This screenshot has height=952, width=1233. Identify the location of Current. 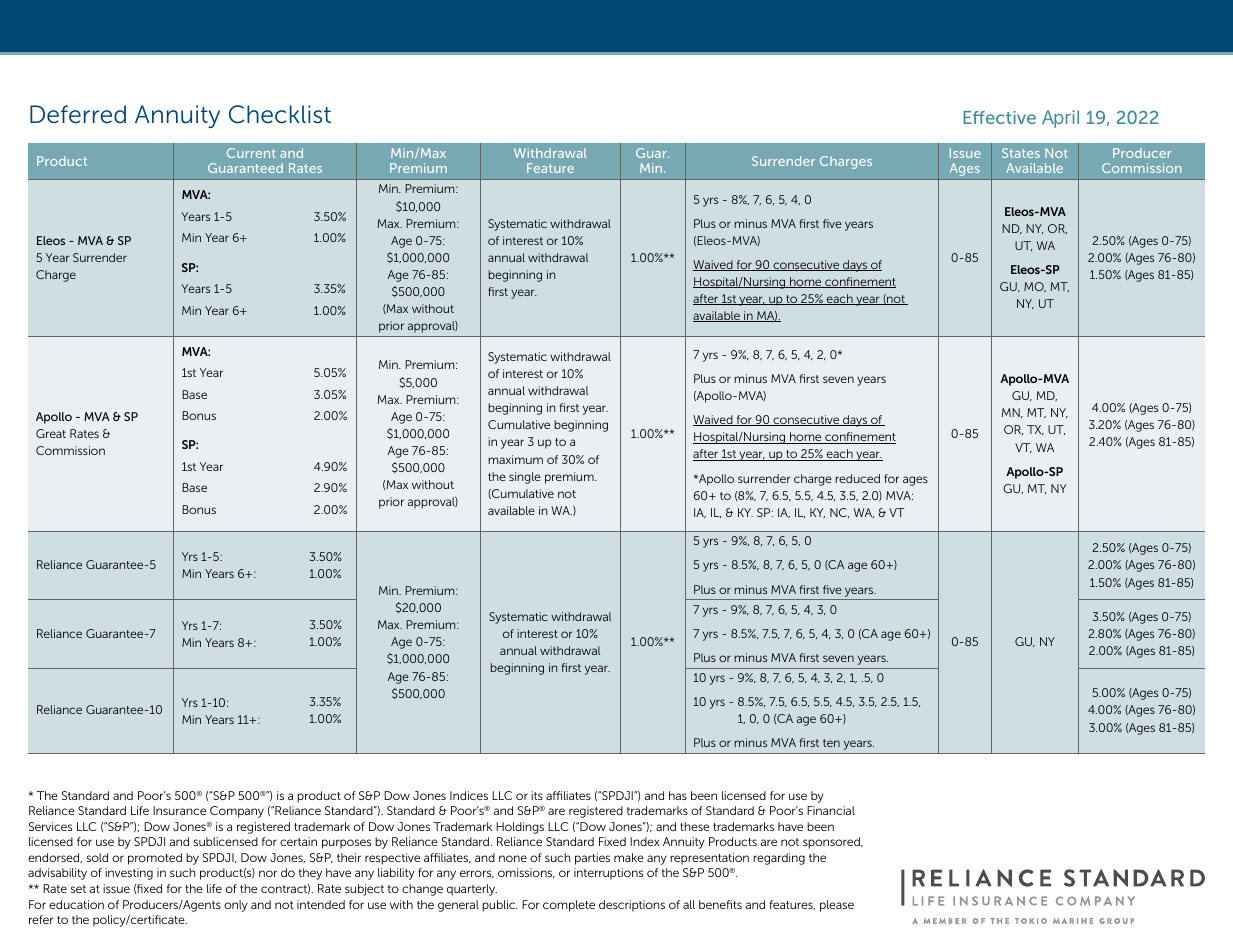
(251, 153).
